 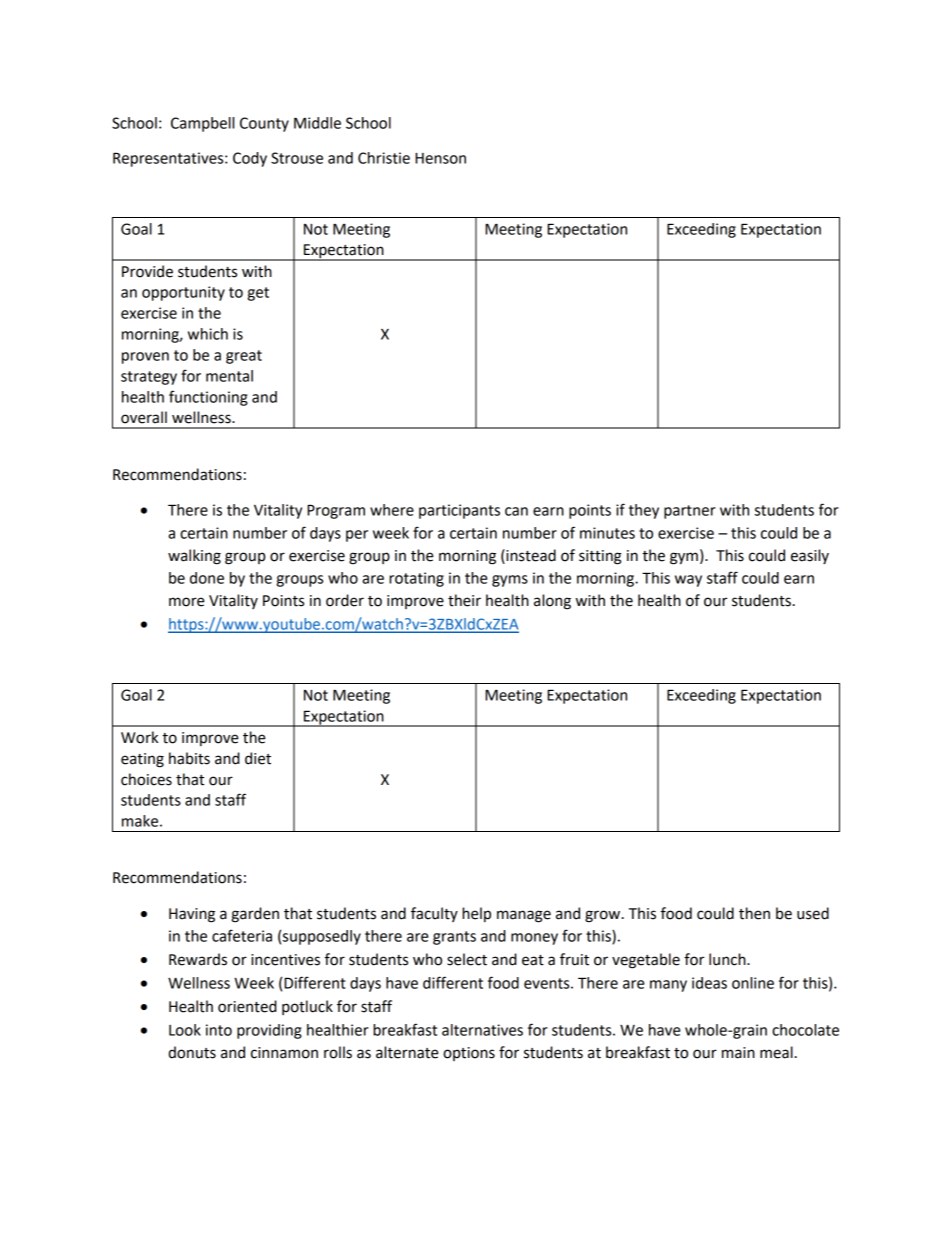 I want to click on participants, so click(x=459, y=511).
